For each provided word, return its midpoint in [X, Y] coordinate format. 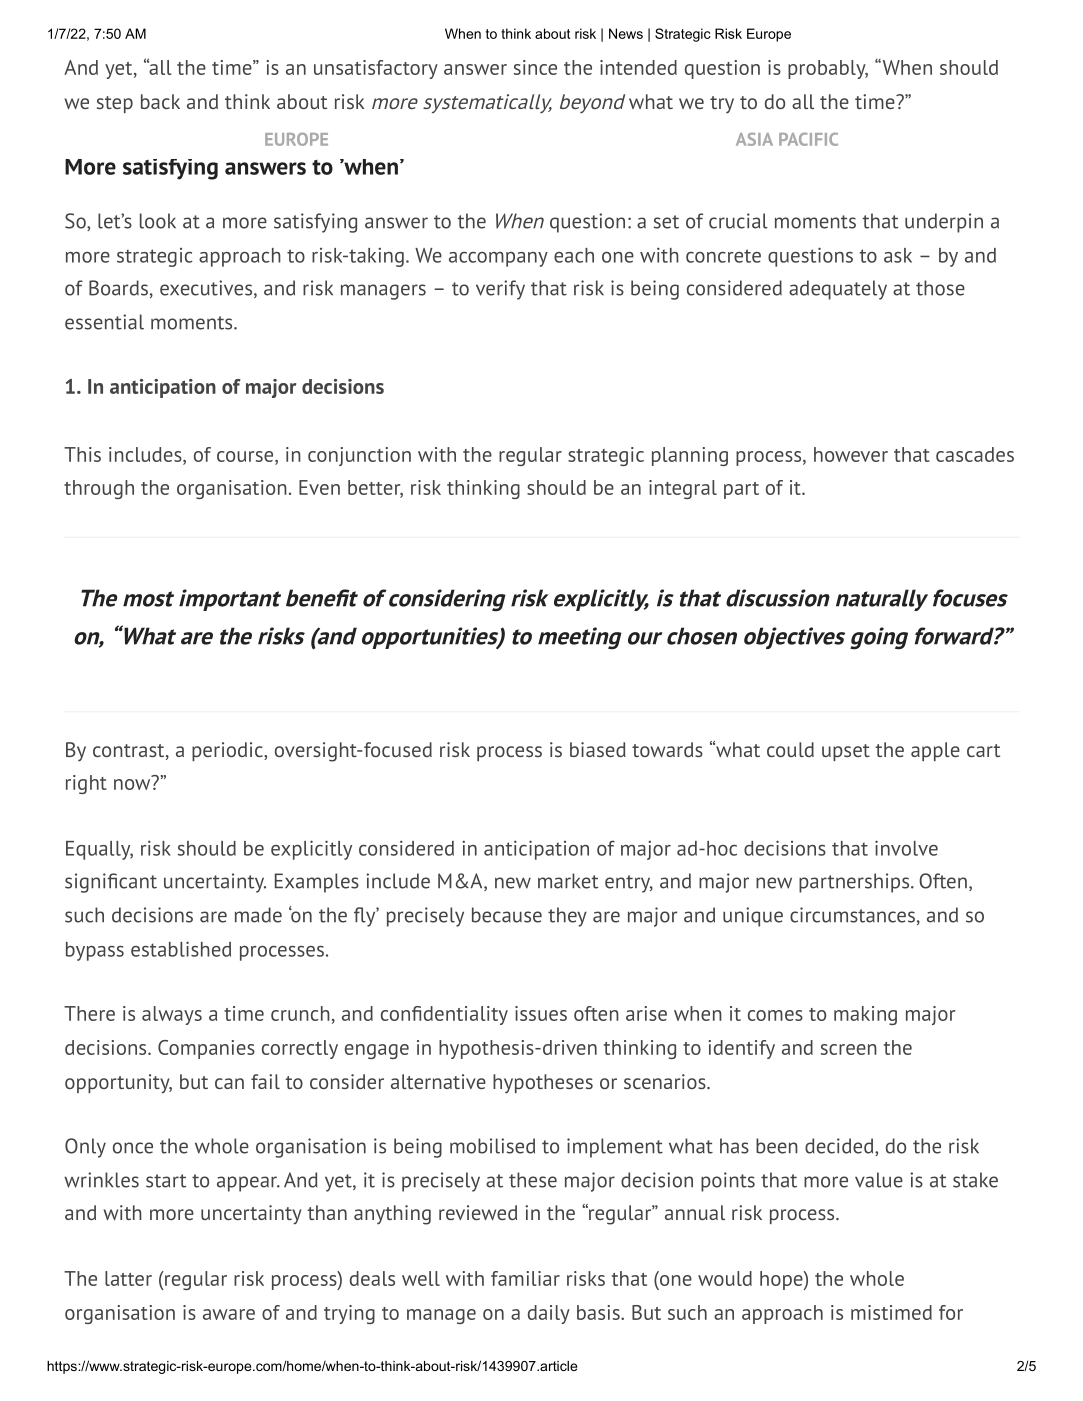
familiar [525, 1278]
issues [541, 1013]
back [160, 101]
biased [598, 749]
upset [846, 752]
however [851, 454]
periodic [228, 751]
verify [500, 290]
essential [104, 322]
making [865, 1015]
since [535, 67]
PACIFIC [808, 139]
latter [128, 1278]
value [879, 1180]
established [181, 949]
